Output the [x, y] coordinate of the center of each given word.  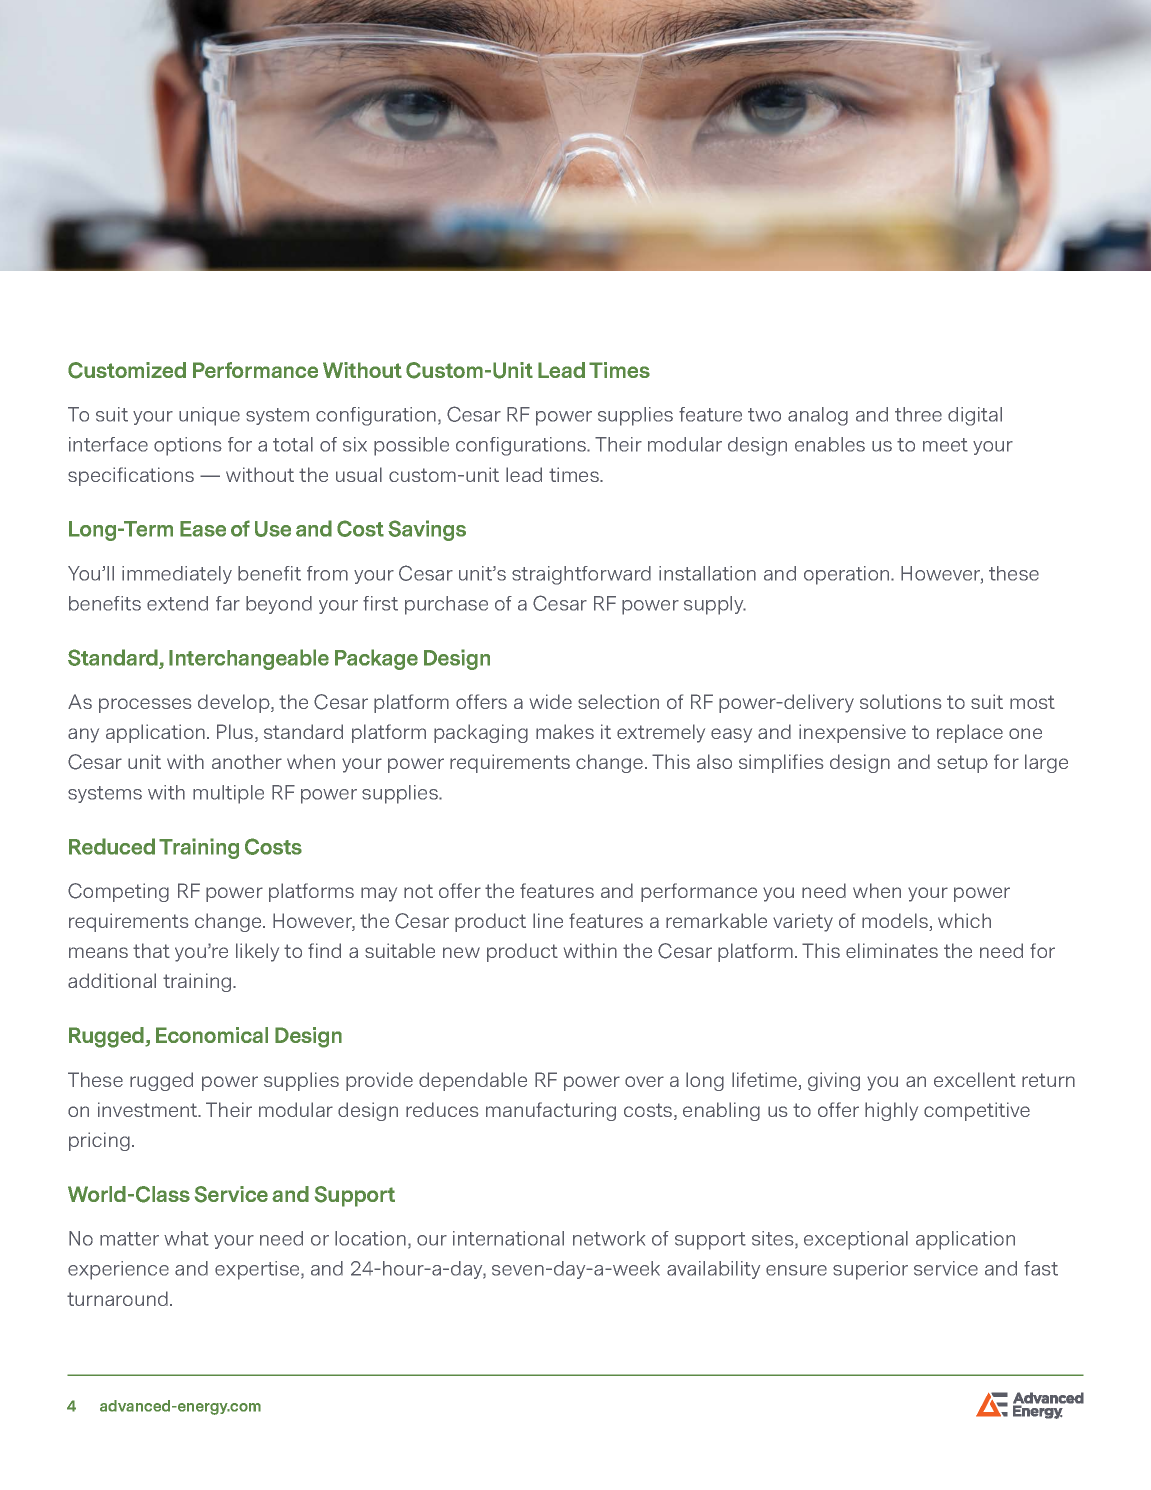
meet [945, 445]
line [548, 920]
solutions [900, 701]
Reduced [112, 846]
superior [870, 1270]
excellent [975, 1079]
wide [551, 701]
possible [411, 446]
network [609, 1238]
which [964, 920]
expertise [258, 1270]
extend [177, 603]
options [188, 446]
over [644, 1081]
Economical [212, 1035]
